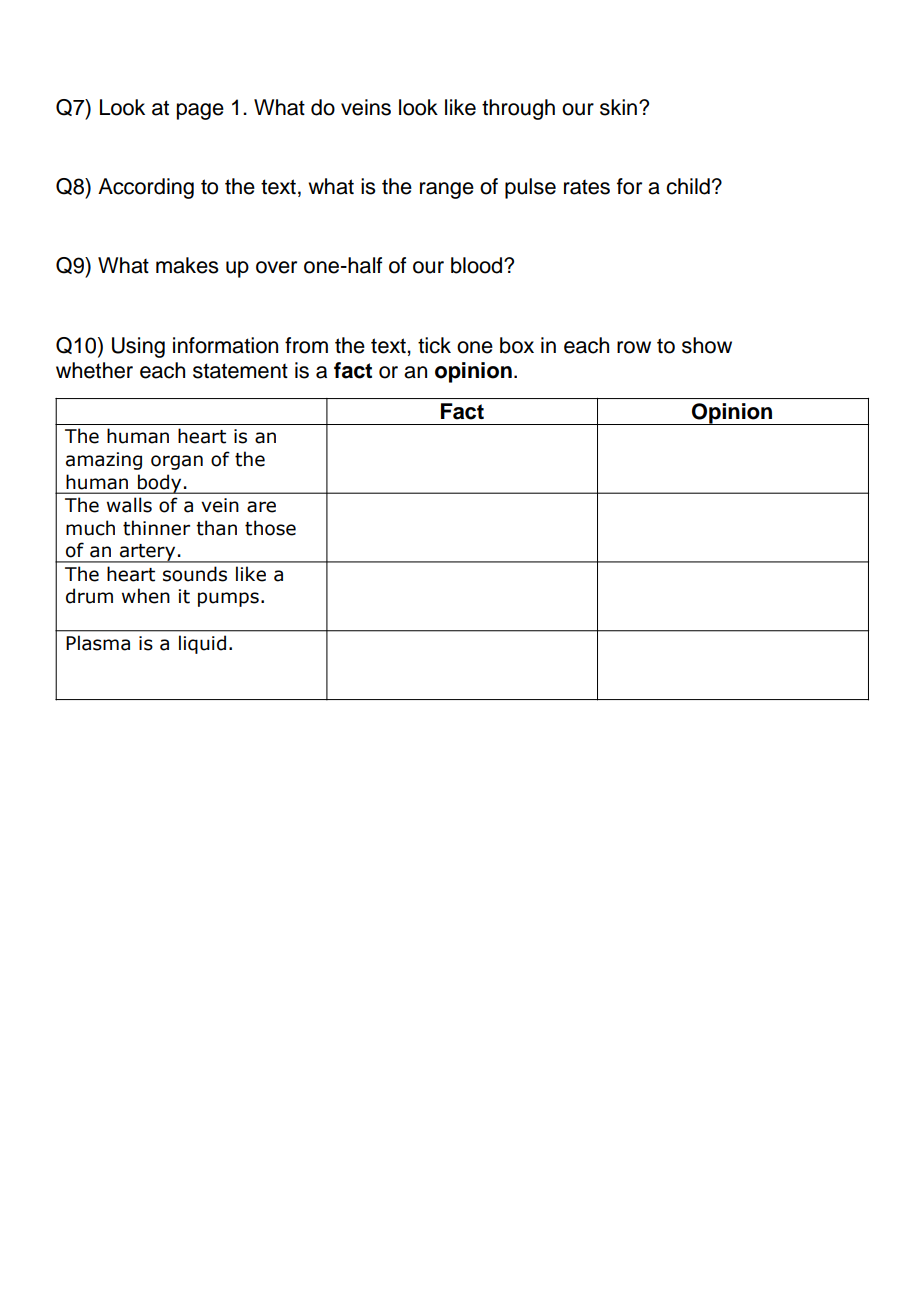  What do you see at coordinates (587, 187) in the document?
I see `rates` at bounding box center [587, 187].
